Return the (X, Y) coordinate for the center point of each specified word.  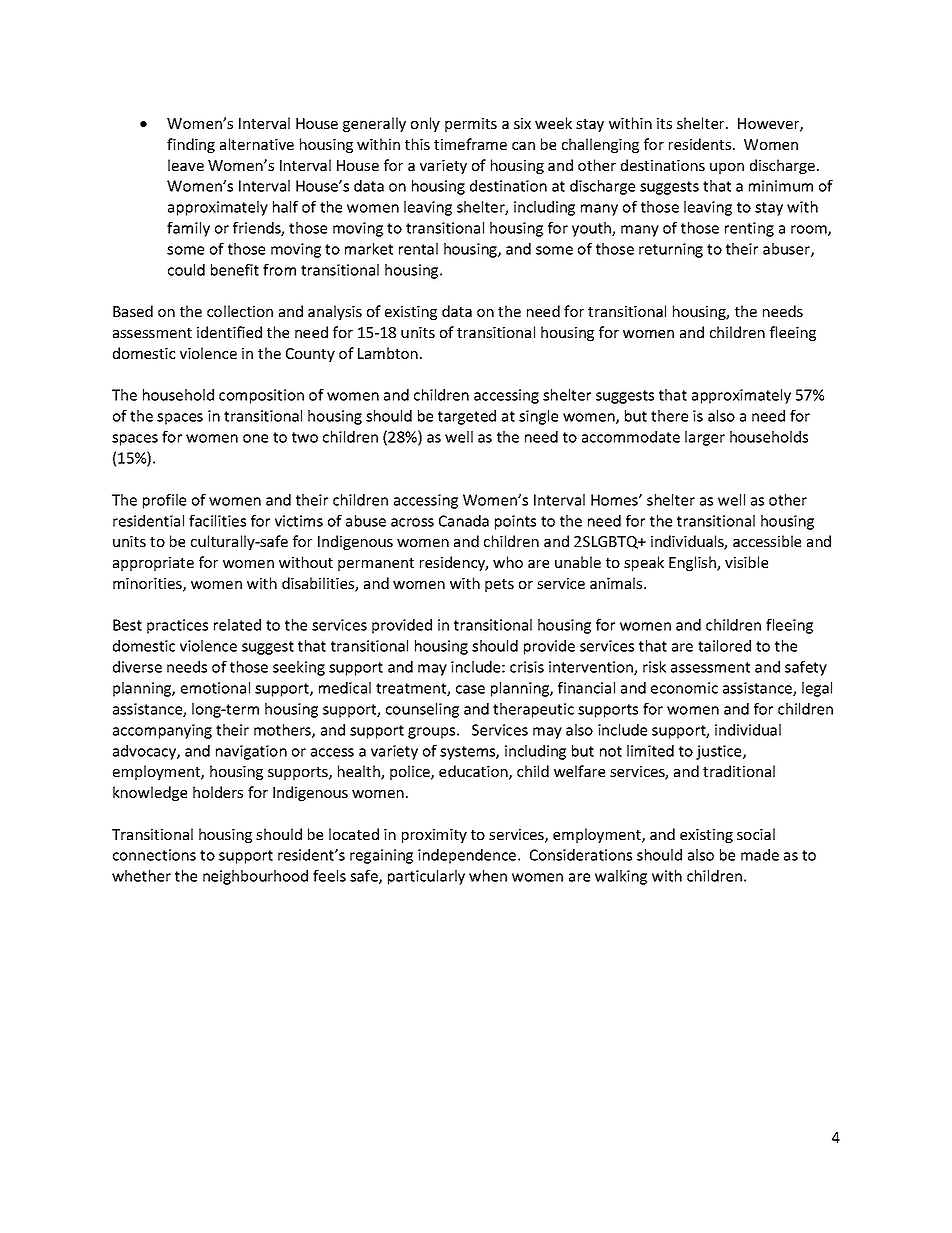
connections (154, 855)
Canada (464, 521)
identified (229, 332)
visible (746, 562)
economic (684, 688)
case (470, 689)
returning (671, 250)
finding (191, 145)
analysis (335, 312)
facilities (217, 521)
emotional (215, 688)
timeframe (470, 144)
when (488, 876)
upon (727, 168)
